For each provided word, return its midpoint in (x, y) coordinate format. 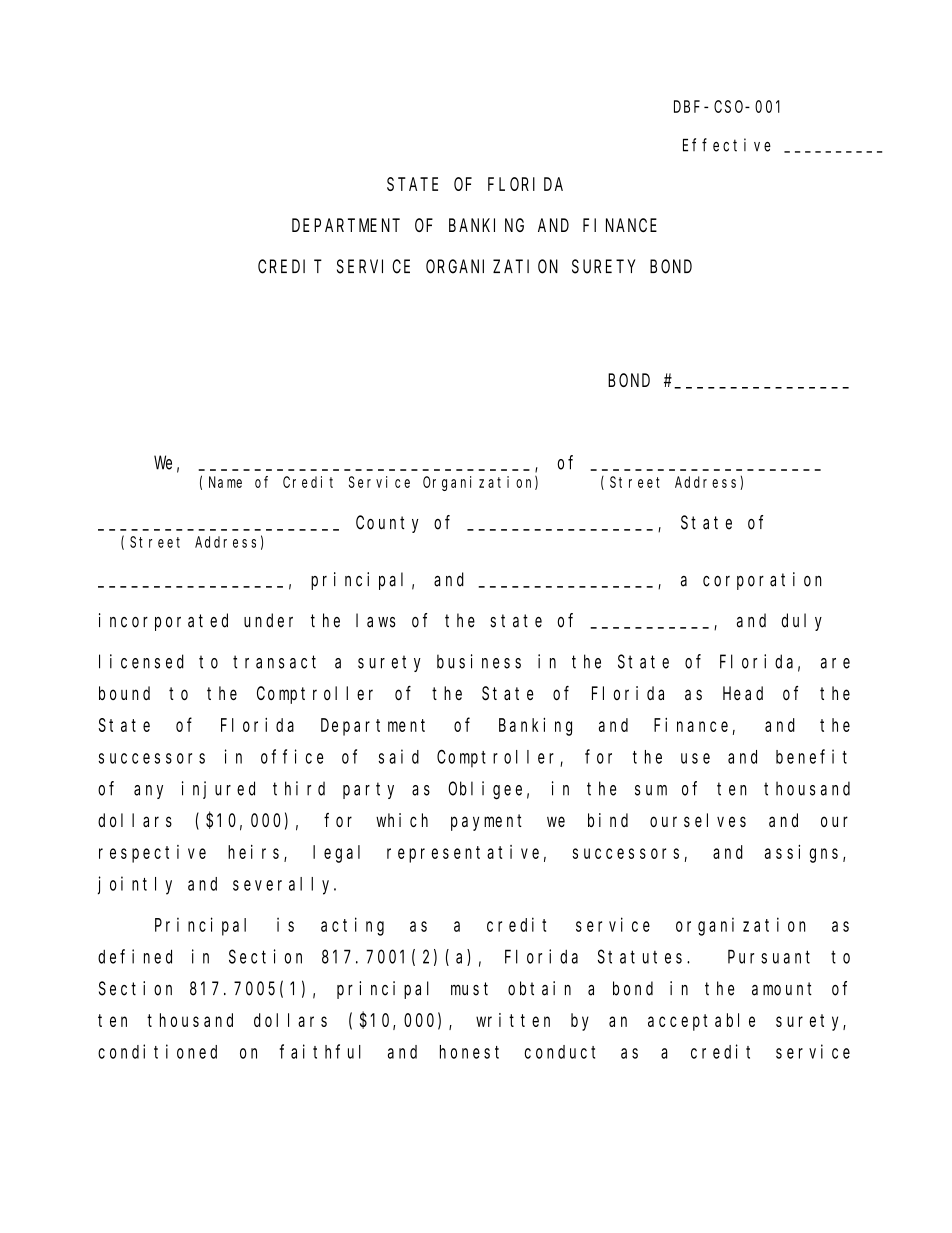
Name (225, 482)
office (292, 756)
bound (124, 693)
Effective (727, 145)
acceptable (701, 1022)
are (835, 663)
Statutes (643, 957)
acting (352, 926)
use (695, 758)
